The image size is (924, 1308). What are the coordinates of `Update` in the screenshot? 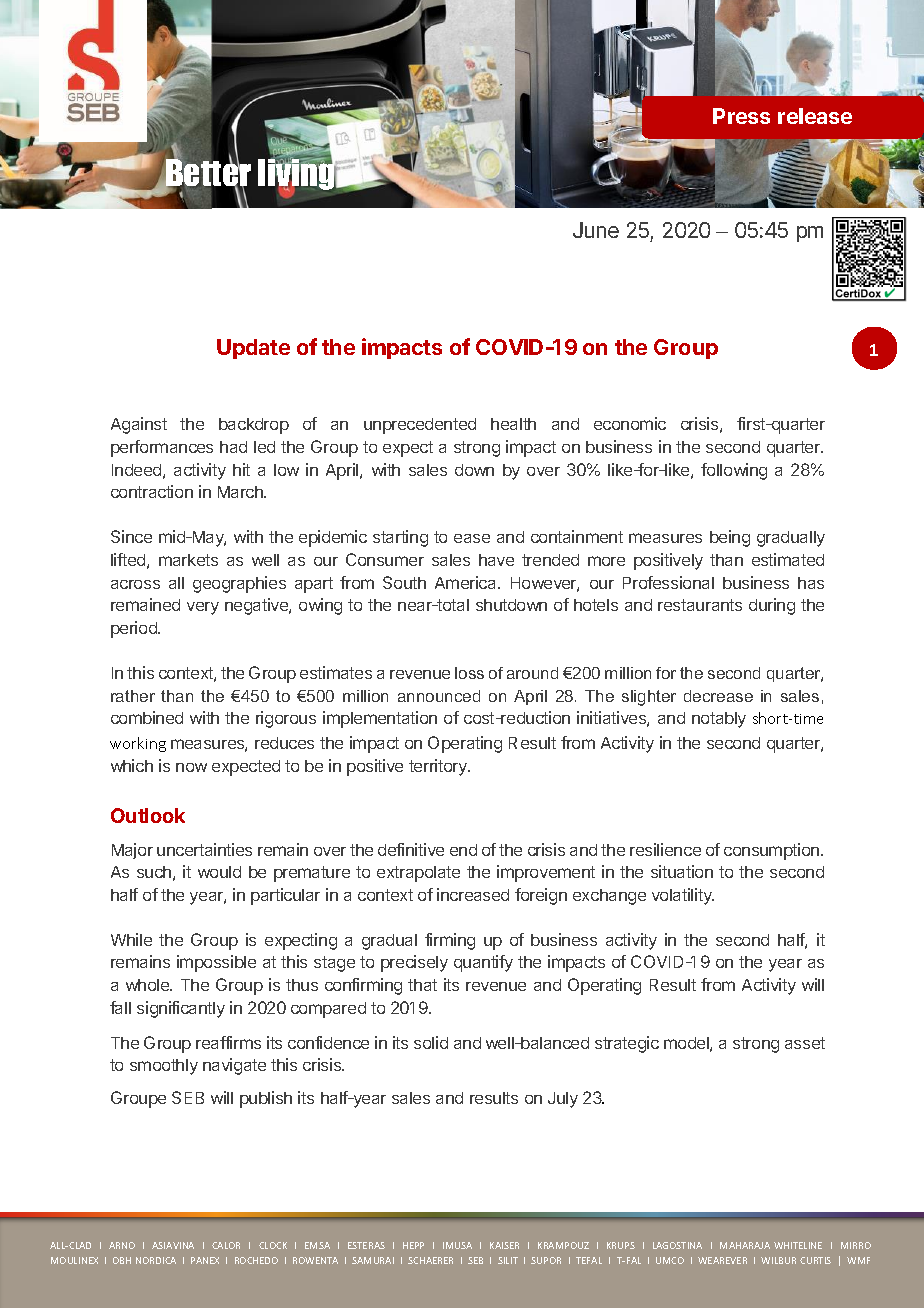 It's located at (253, 349).
